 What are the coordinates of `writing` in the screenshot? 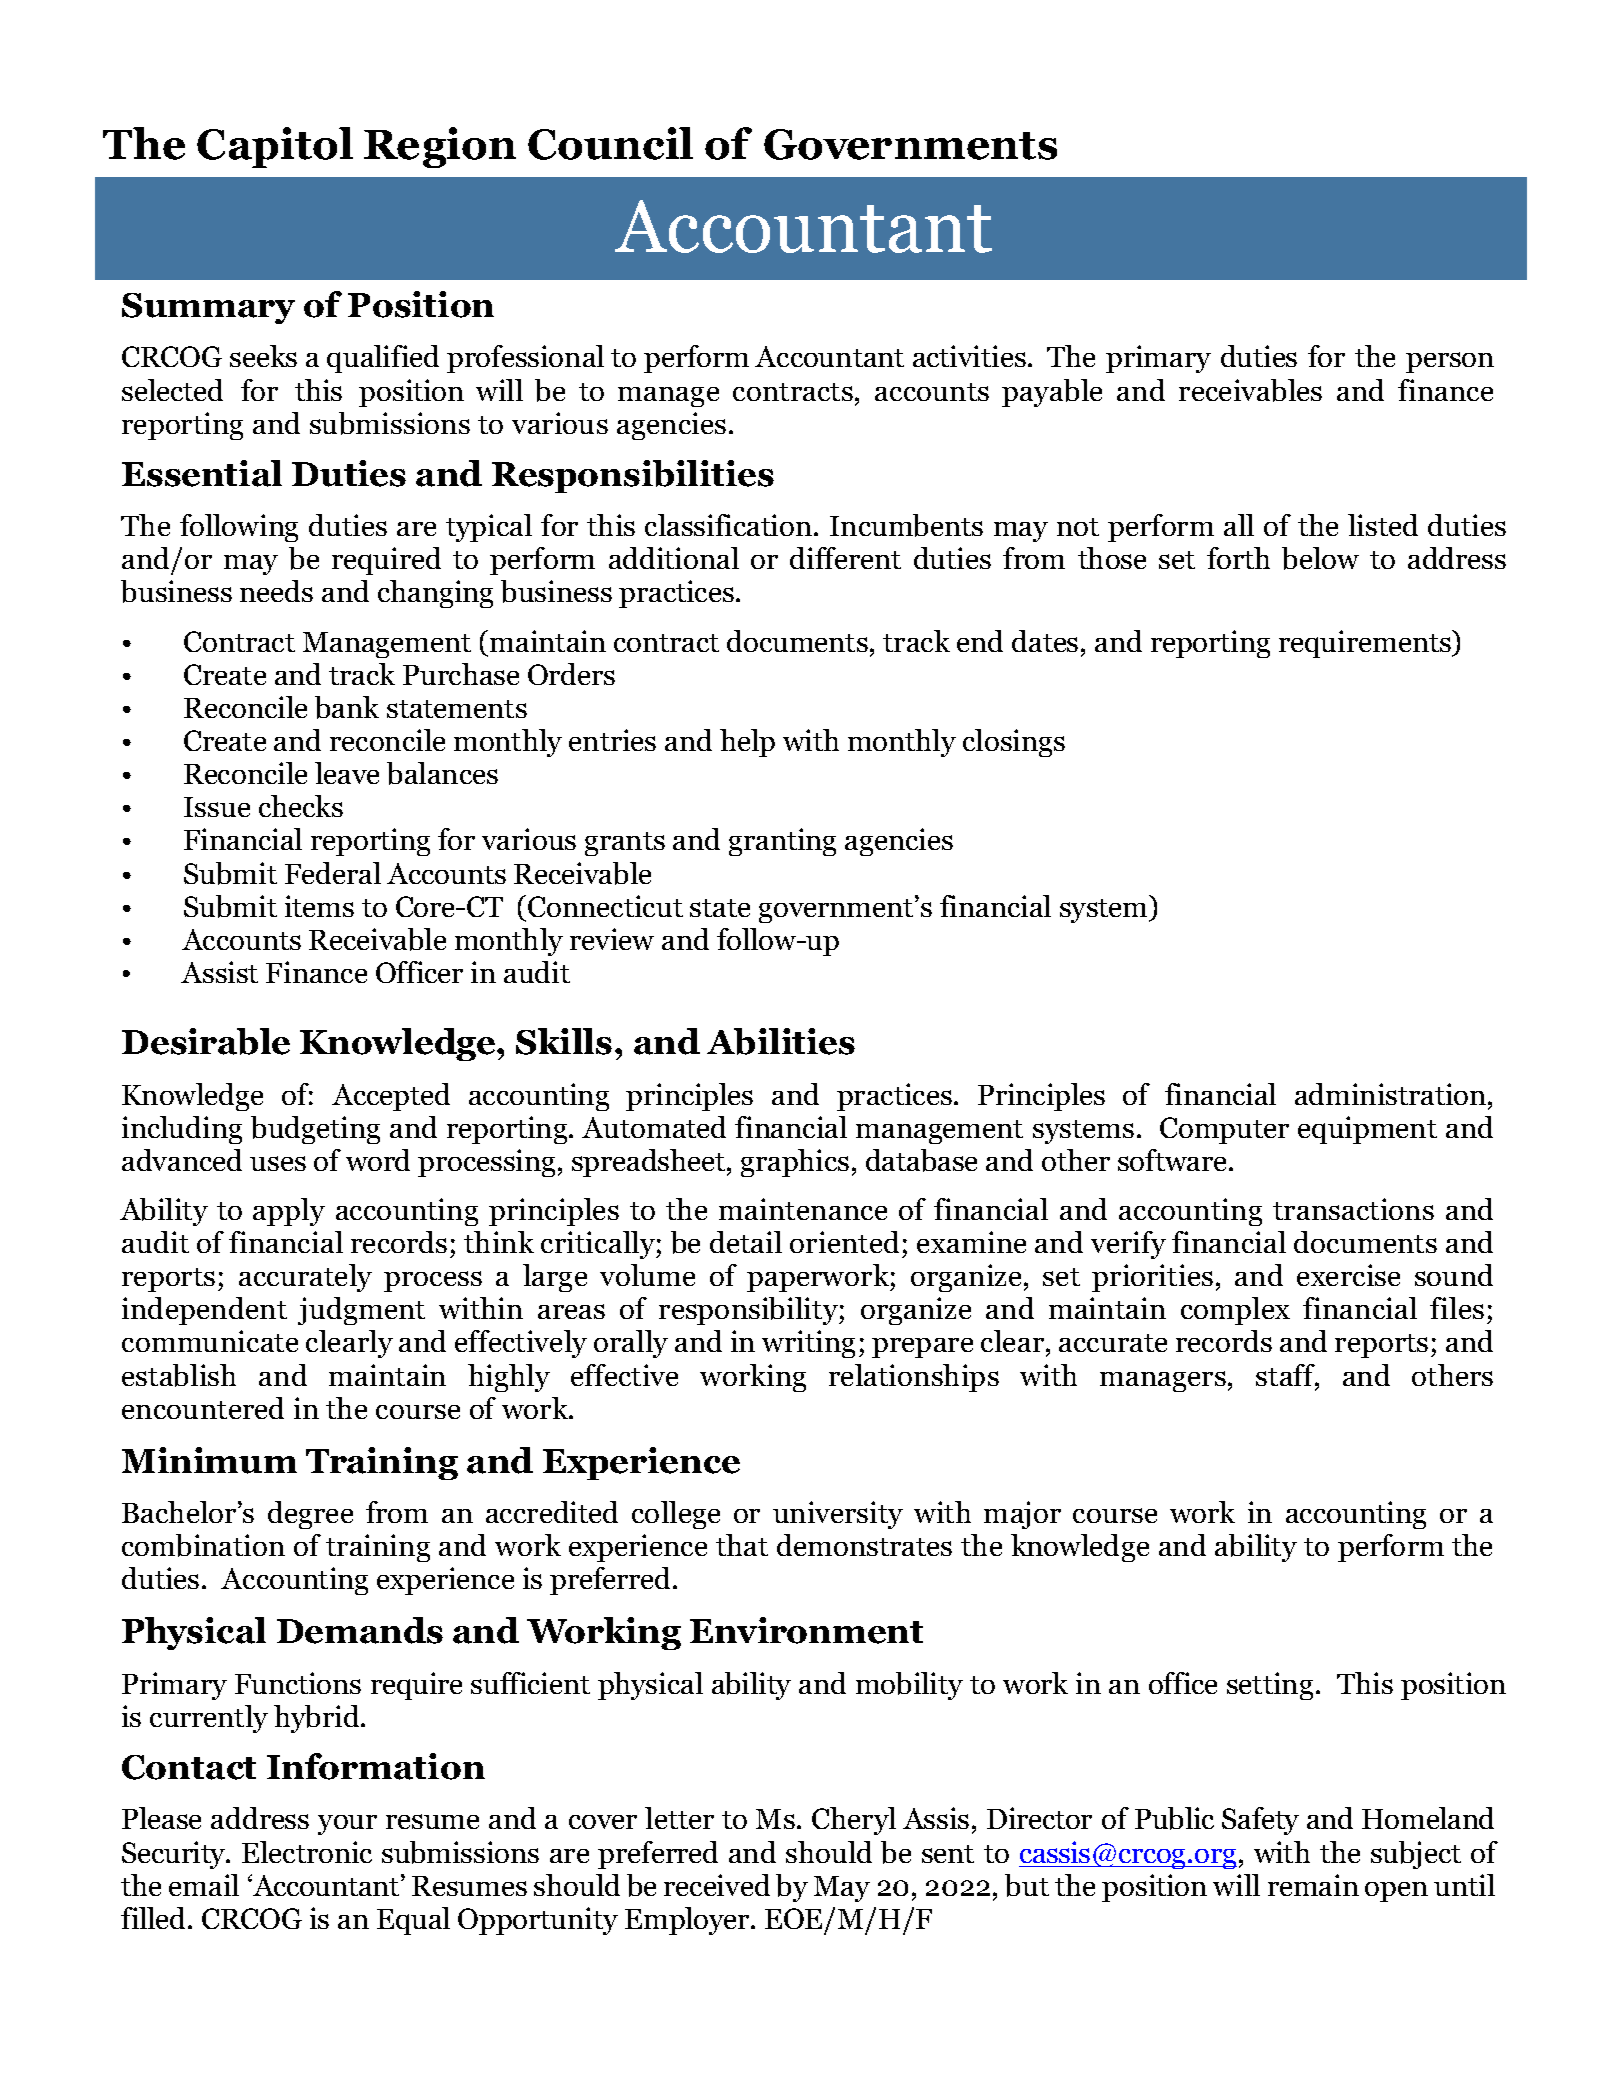 It's located at (808, 1344).
